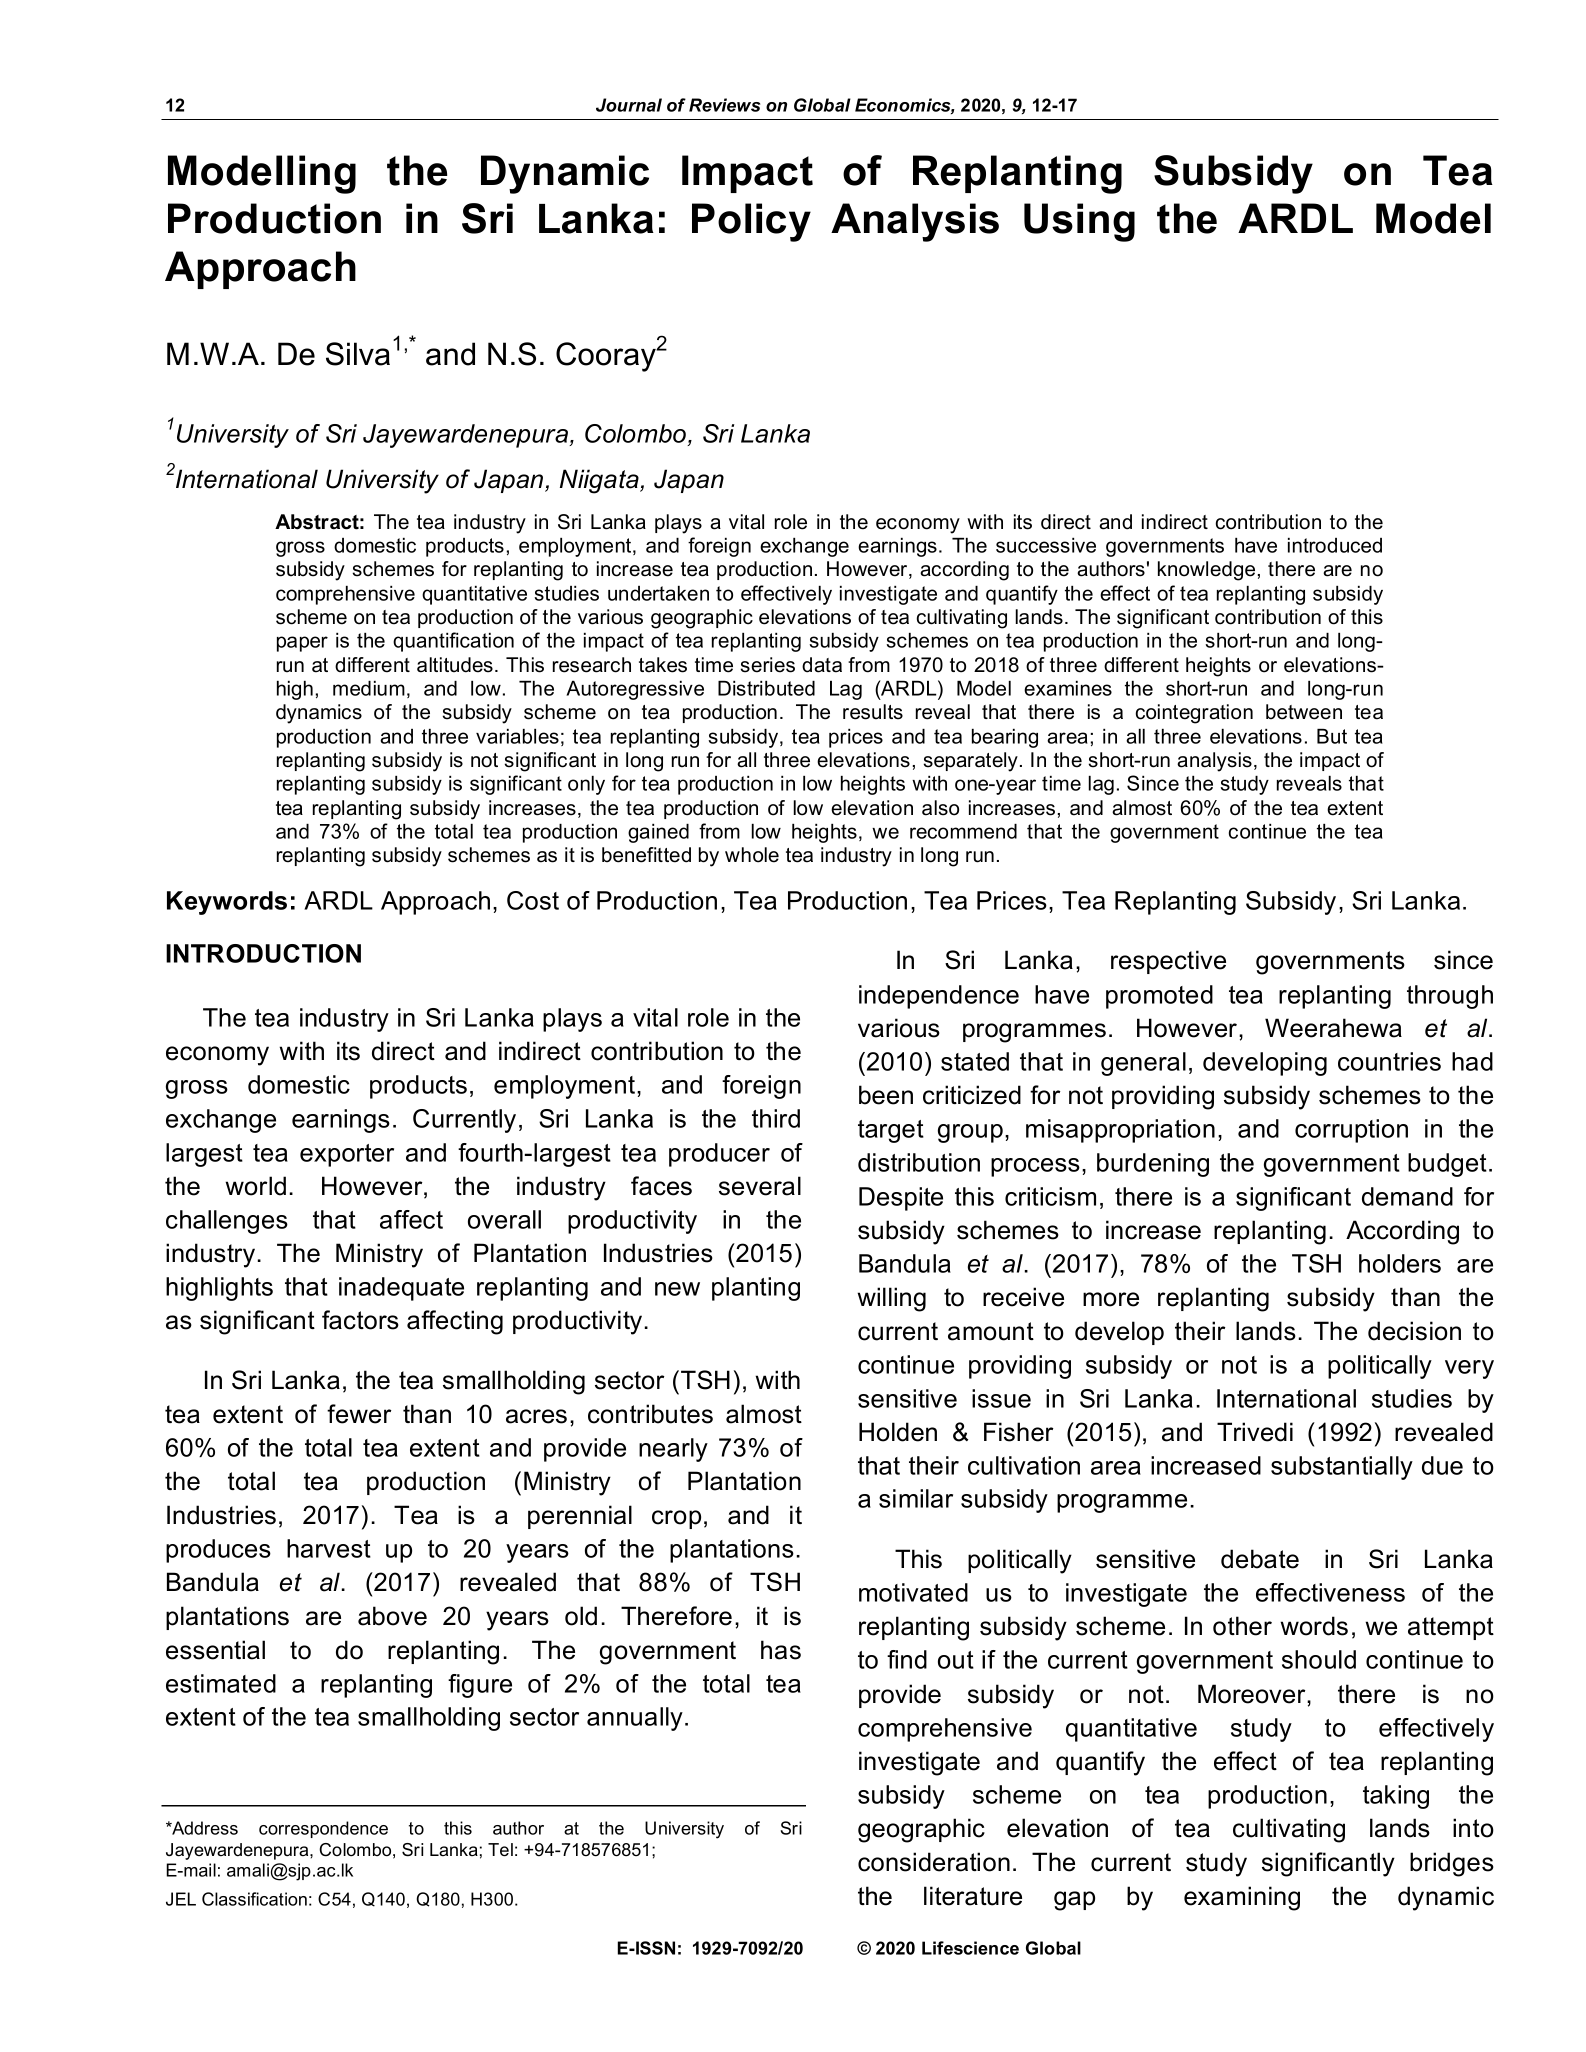  What do you see at coordinates (401, 1289) in the document?
I see `inadequate` at bounding box center [401, 1289].
